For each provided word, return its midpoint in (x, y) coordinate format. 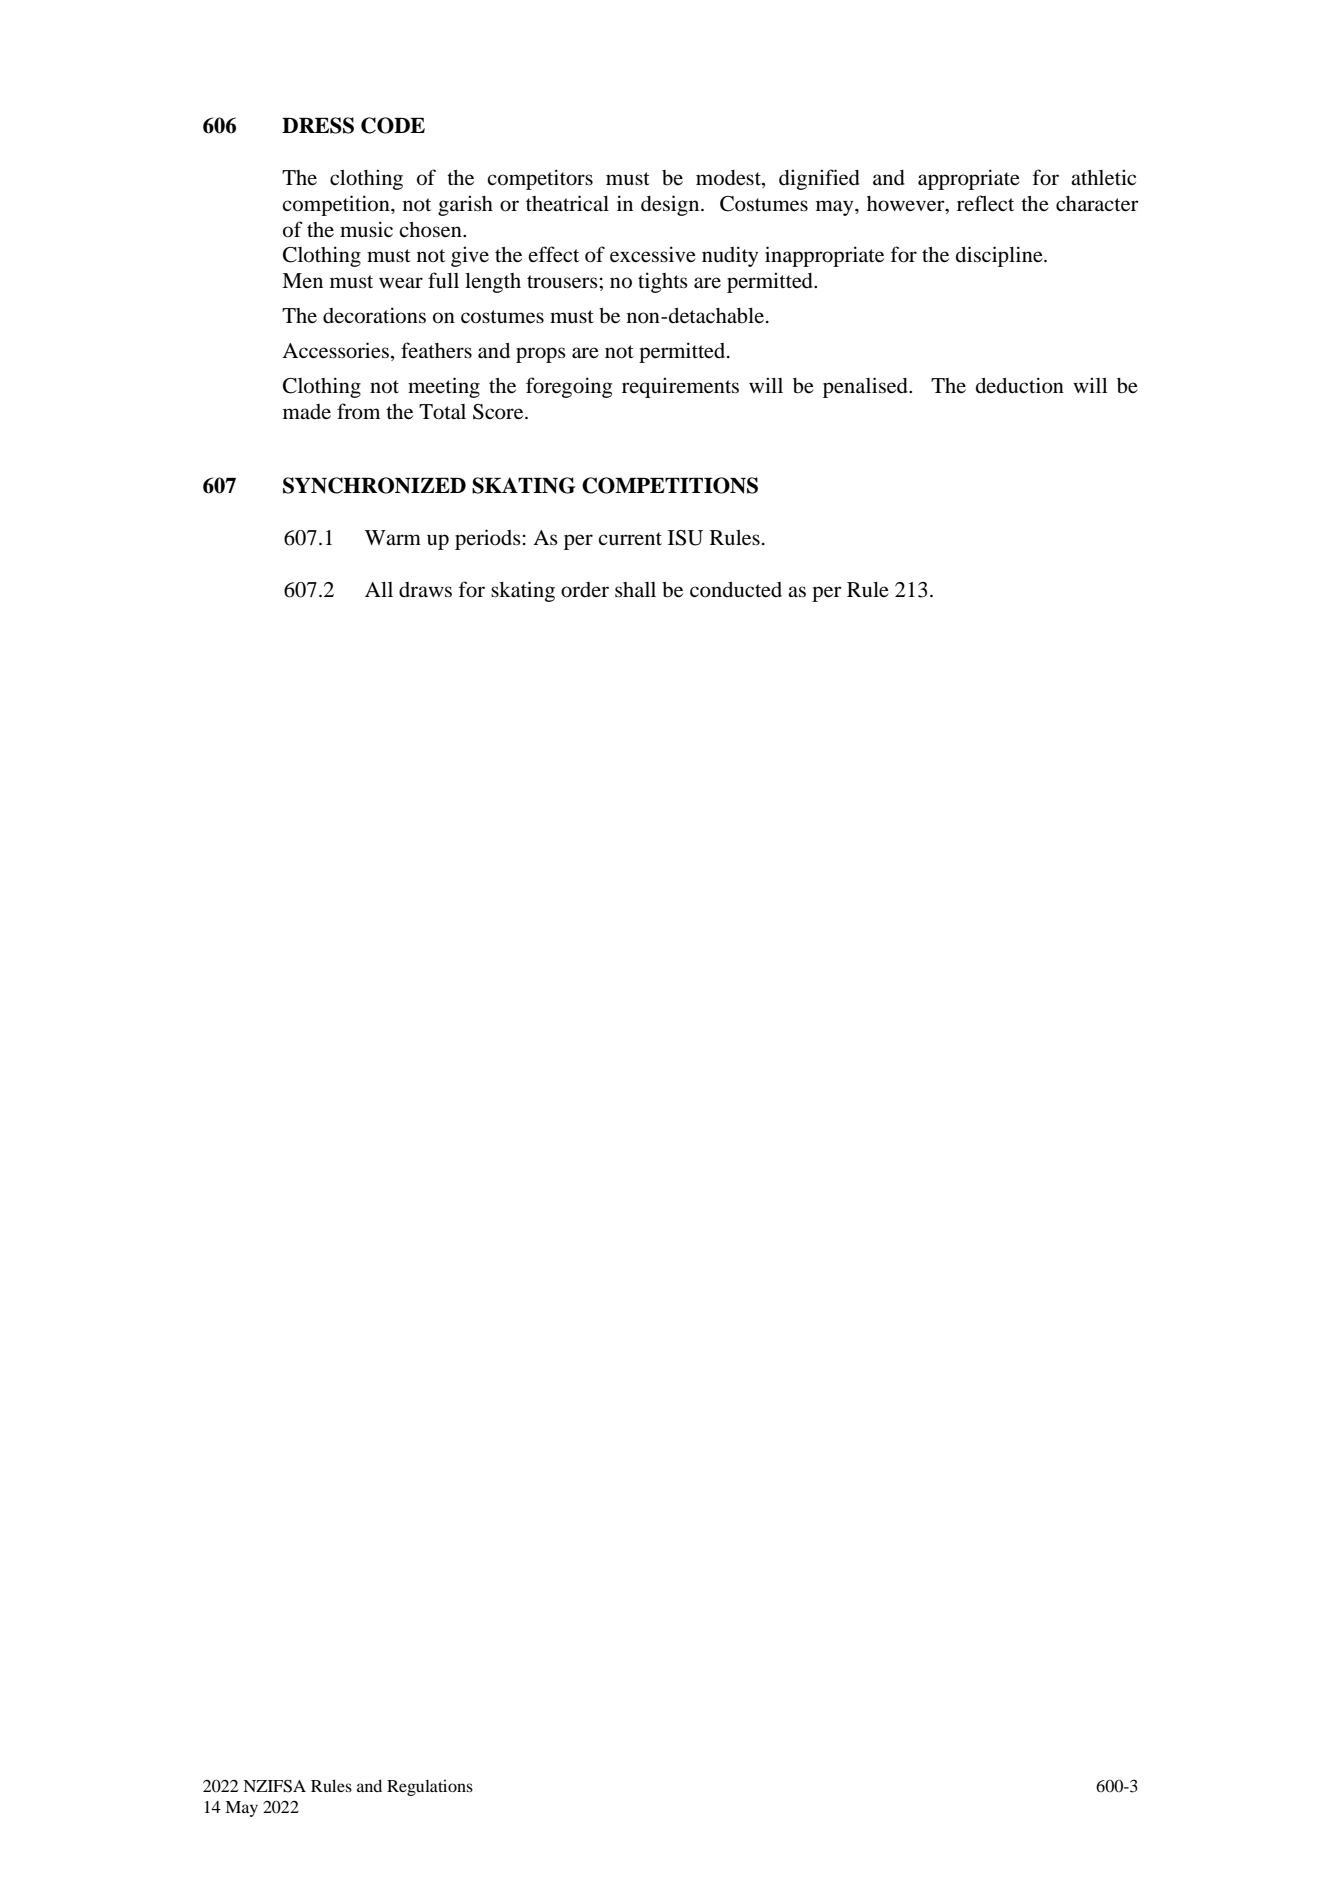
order (585, 590)
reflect (985, 203)
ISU (685, 538)
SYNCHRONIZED (374, 485)
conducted (736, 590)
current (630, 539)
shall (635, 589)
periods (488, 539)
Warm (393, 537)
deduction (1020, 385)
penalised (866, 387)
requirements (680, 387)
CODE (393, 125)
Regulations (430, 1788)
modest (729, 178)
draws (425, 590)
